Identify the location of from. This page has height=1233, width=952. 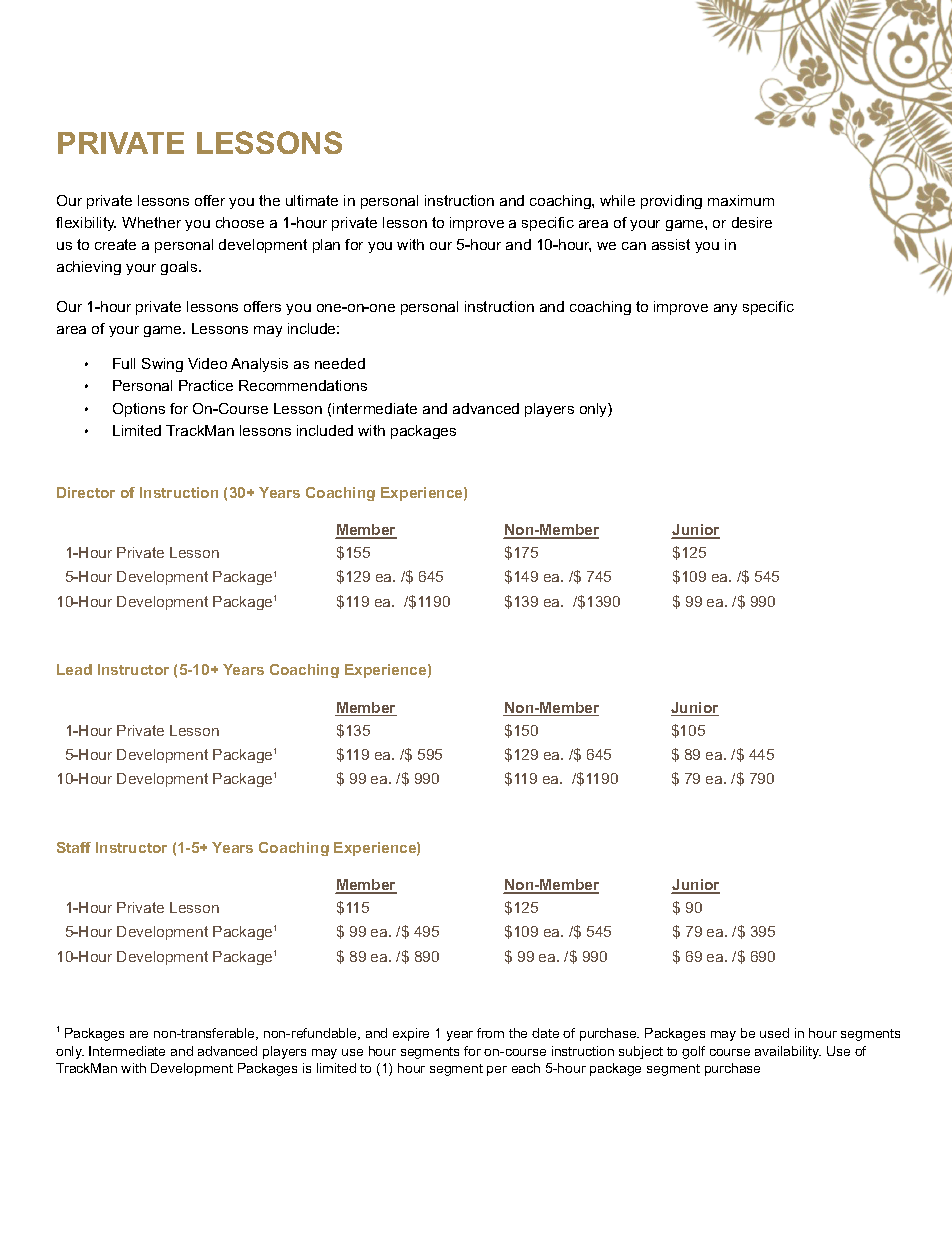
(490, 1033).
